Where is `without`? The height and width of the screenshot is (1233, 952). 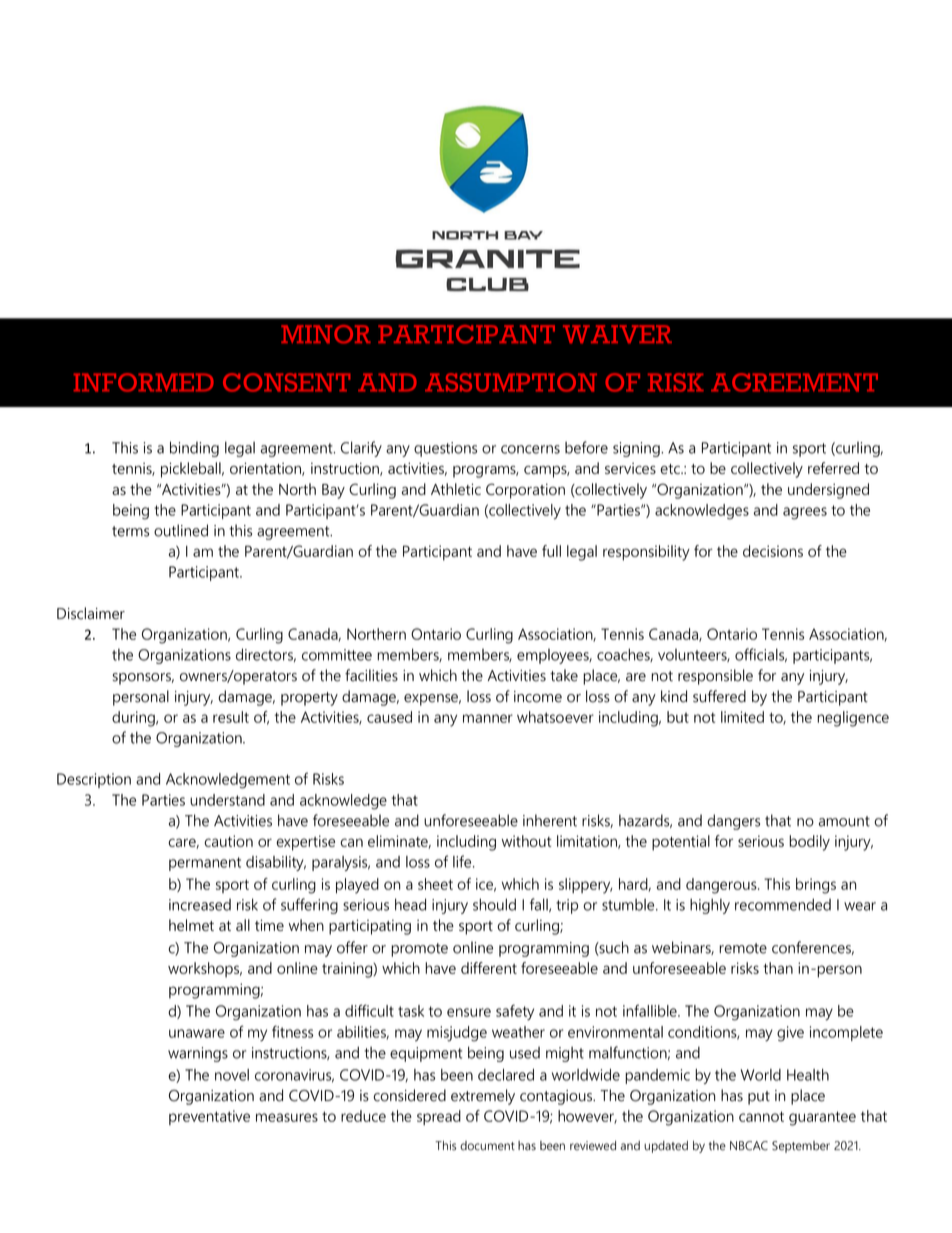 without is located at coordinates (526, 841).
